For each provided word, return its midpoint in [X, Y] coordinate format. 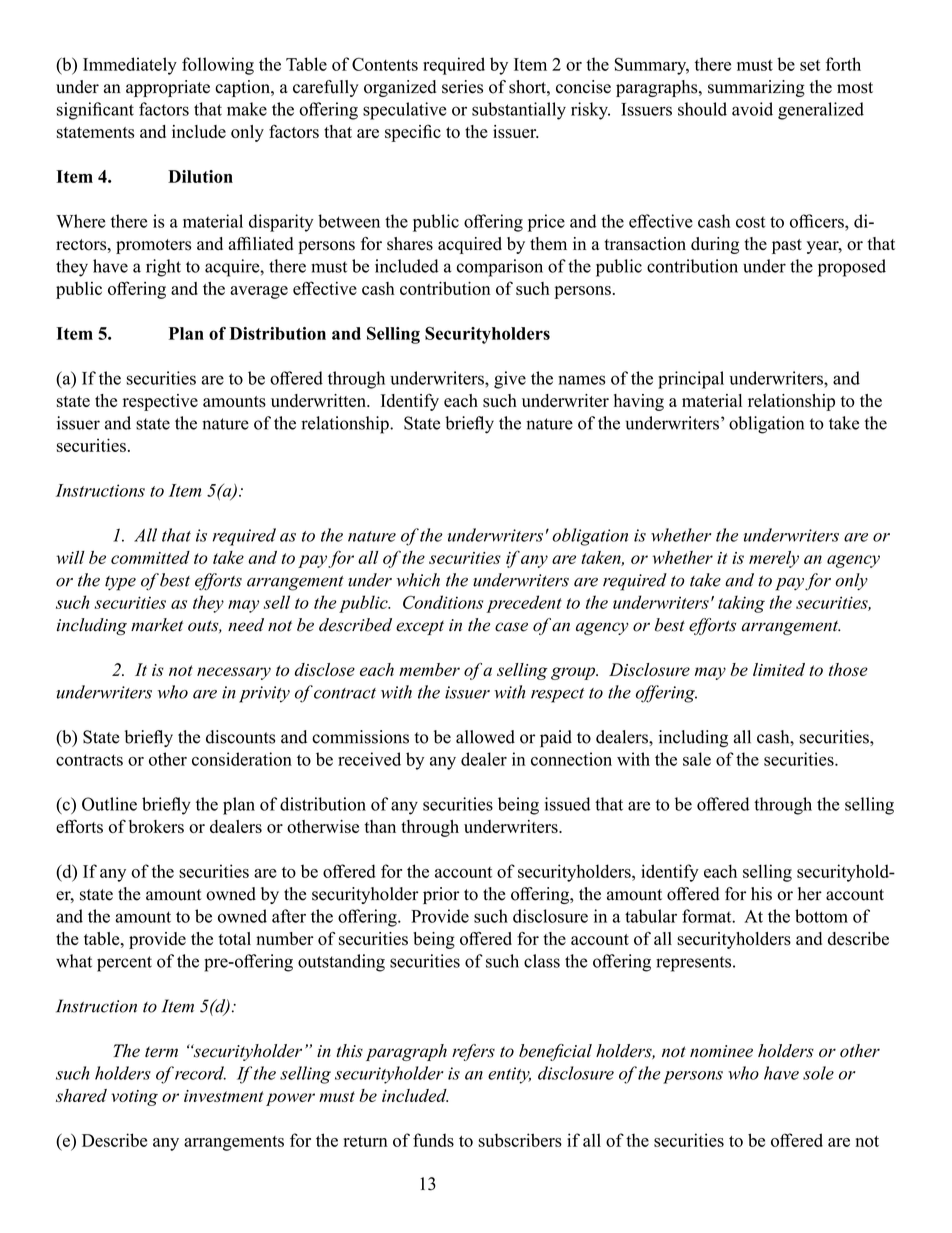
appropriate [168, 88]
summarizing [756, 88]
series [462, 87]
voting [134, 1098]
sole [818, 1073]
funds [433, 1140]
